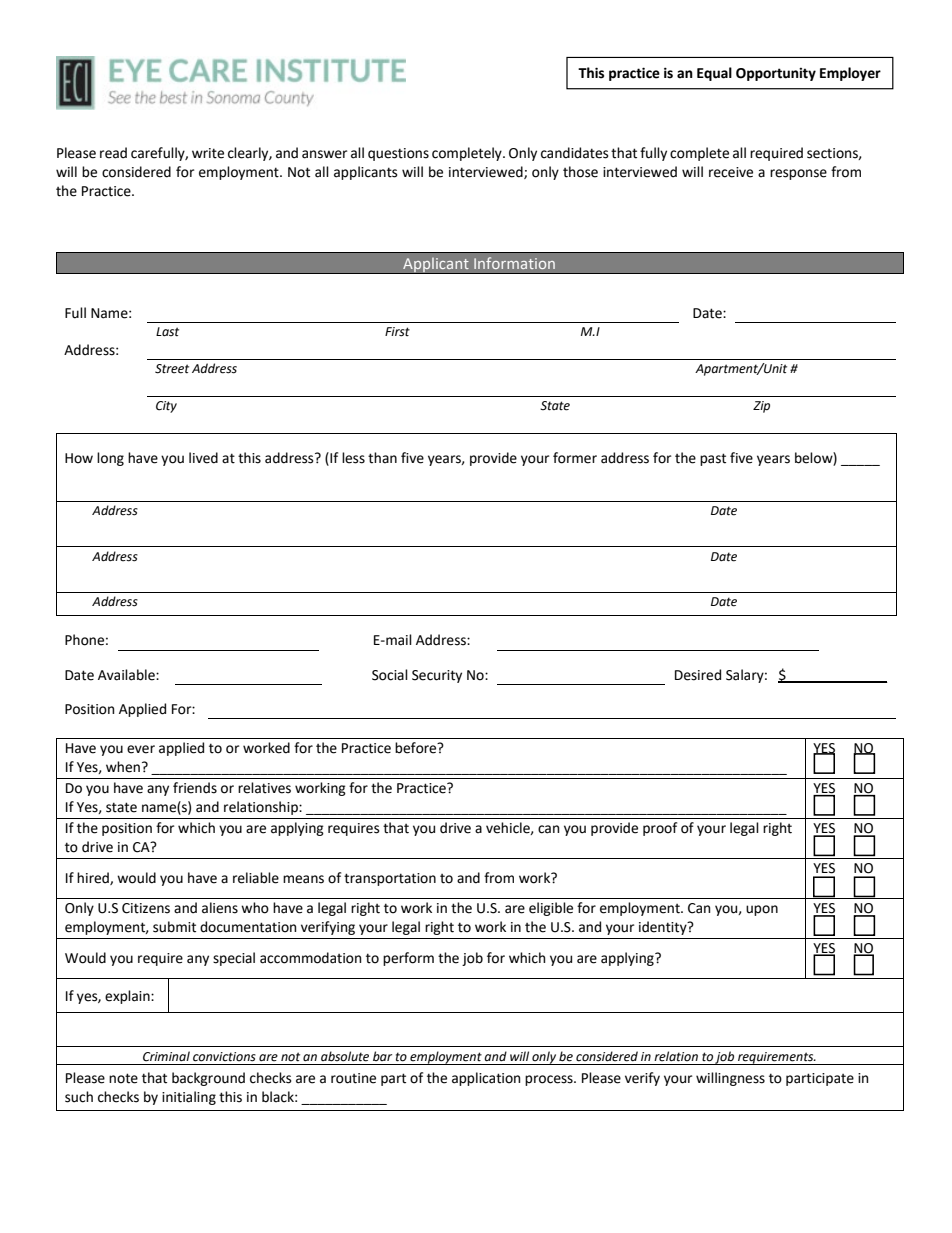  Describe the element at coordinates (208, 153) in the screenshot. I see `write` at that location.
